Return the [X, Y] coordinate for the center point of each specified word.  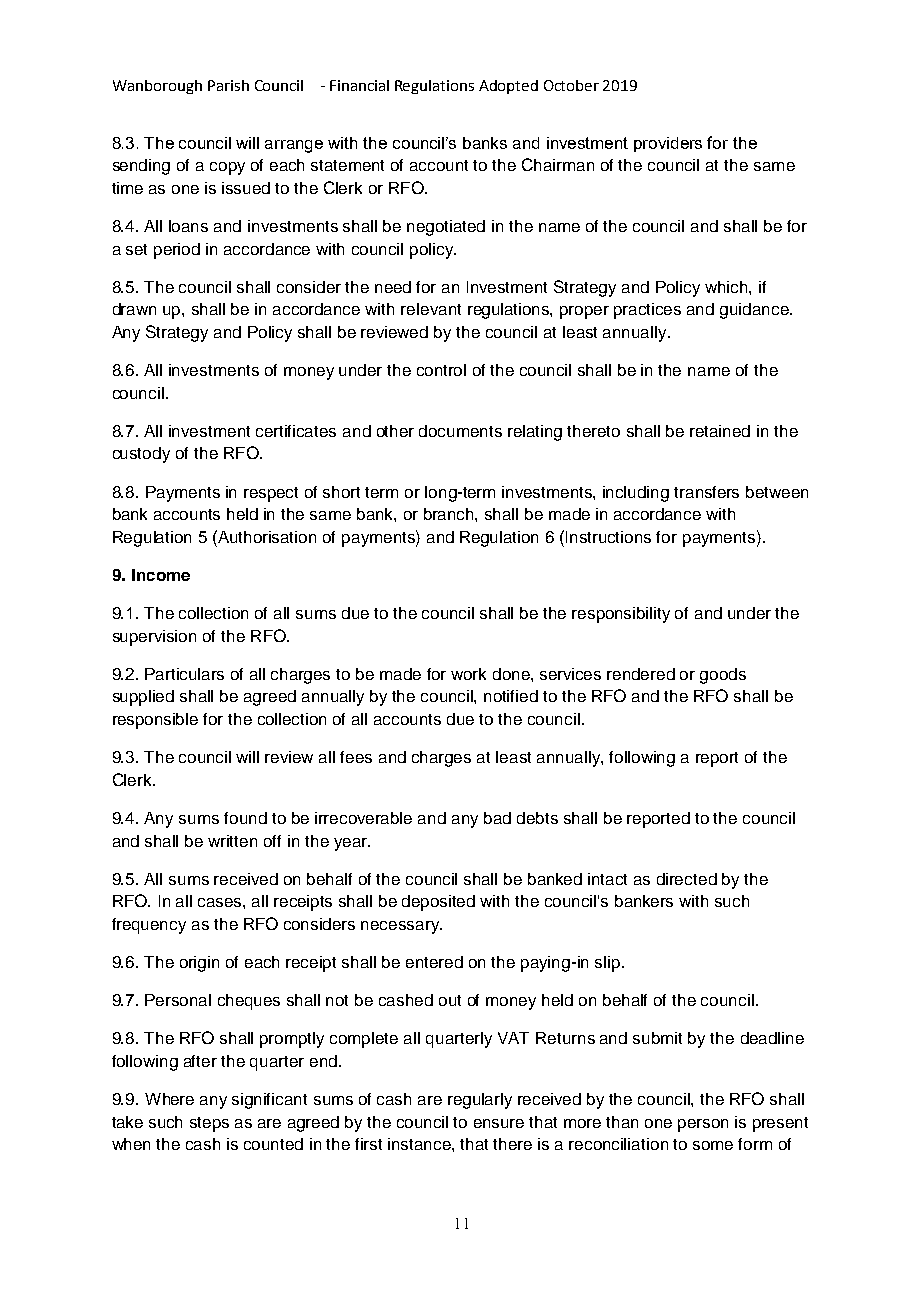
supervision [154, 638]
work [468, 674]
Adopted [508, 87]
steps [209, 1124]
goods [723, 676]
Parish [228, 85]
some [713, 1145]
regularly [480, 1101]
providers [668, 144]
